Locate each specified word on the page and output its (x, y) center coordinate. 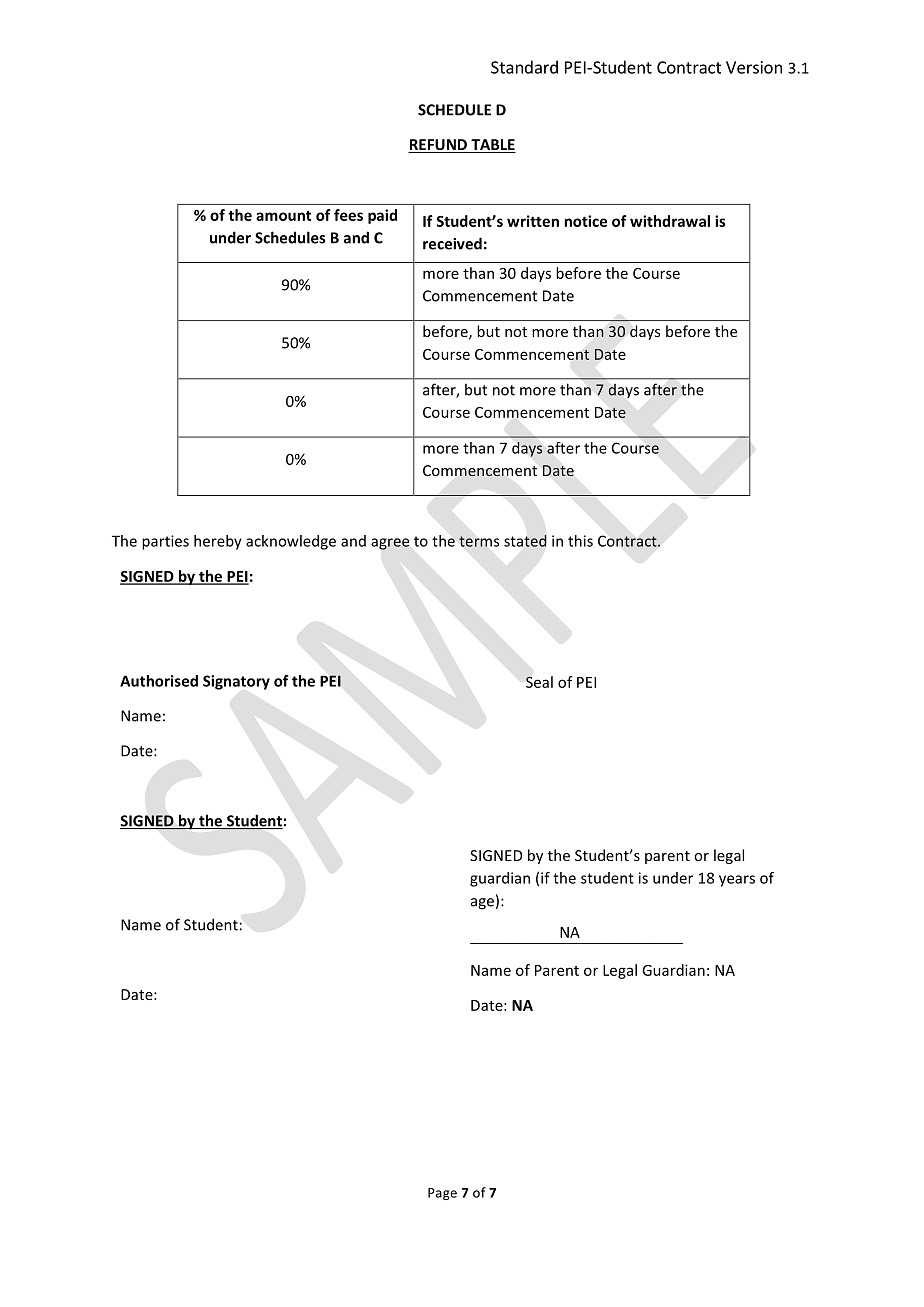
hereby (218, 542)
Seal (539, 682)
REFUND (438, 146)
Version (754, 67)
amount (283, 216)
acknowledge (291, 542)
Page (442, 1194)
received (452, 243)
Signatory (236, 682)
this (580, 541)
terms (479, 541)
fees (348, 215)
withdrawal (670, 221)
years (737, 881)
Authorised (159, 681)
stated (525, 541)
